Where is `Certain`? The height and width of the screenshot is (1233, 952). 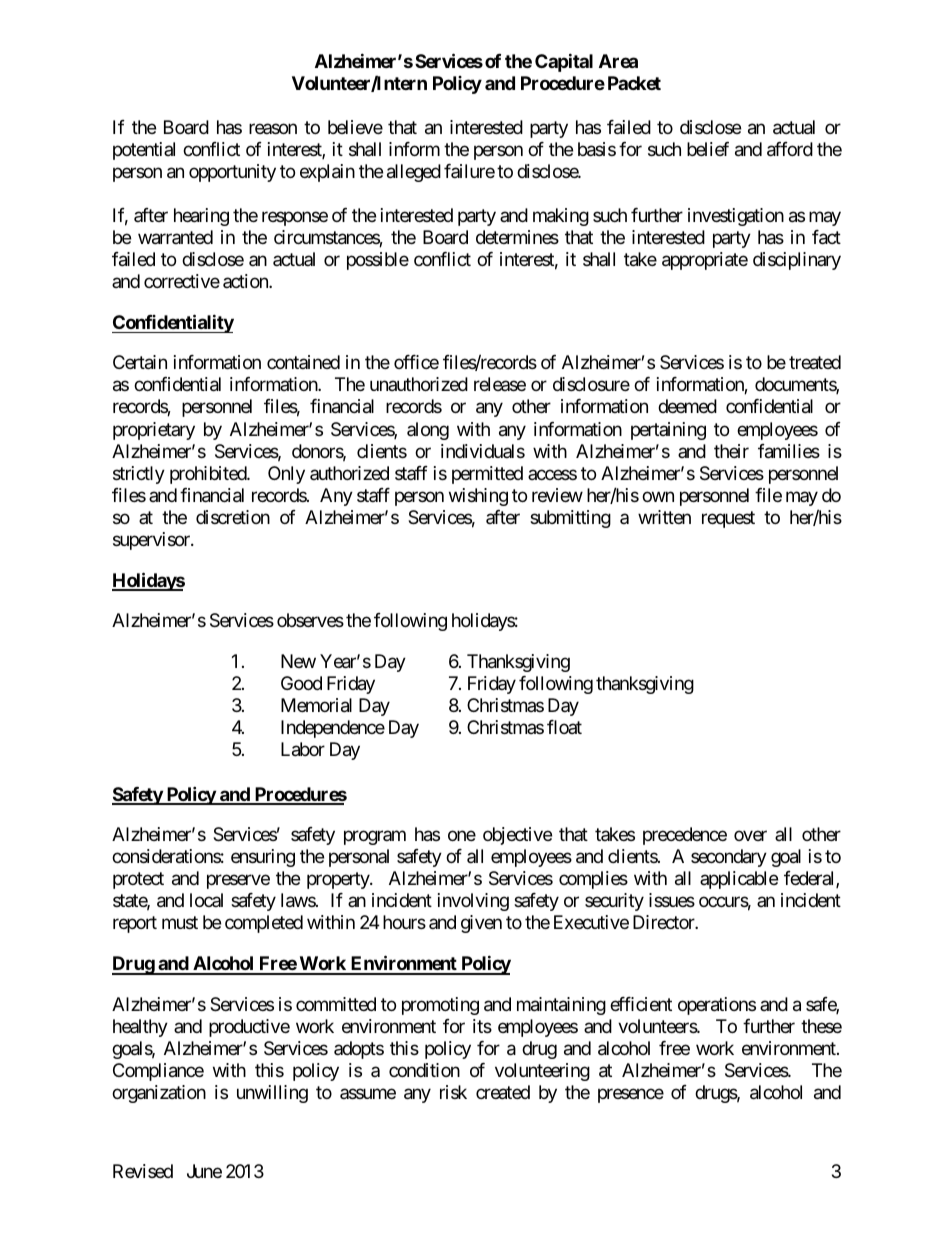
Certain is located at coordinates (140, 362).
